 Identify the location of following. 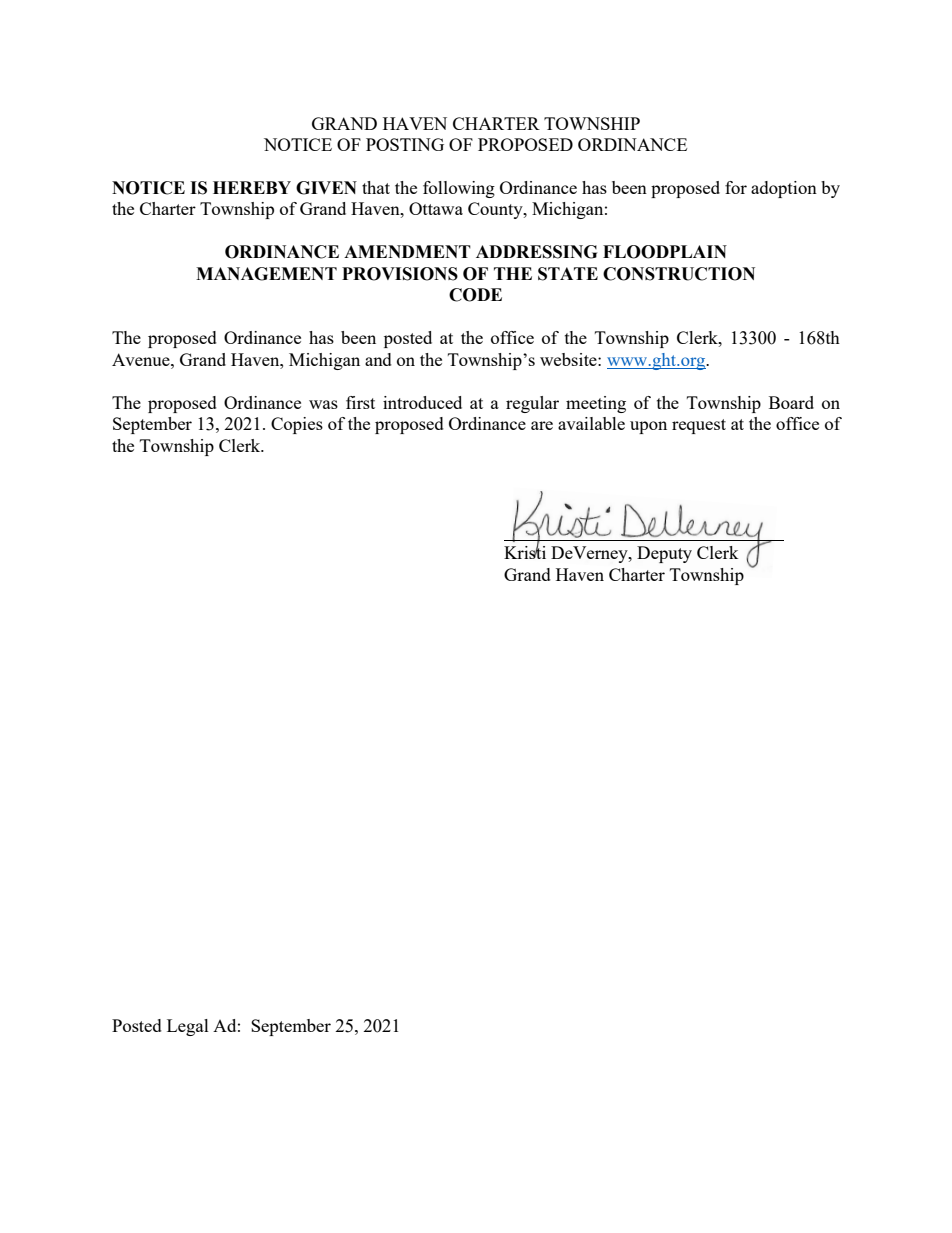
(459, 189).
